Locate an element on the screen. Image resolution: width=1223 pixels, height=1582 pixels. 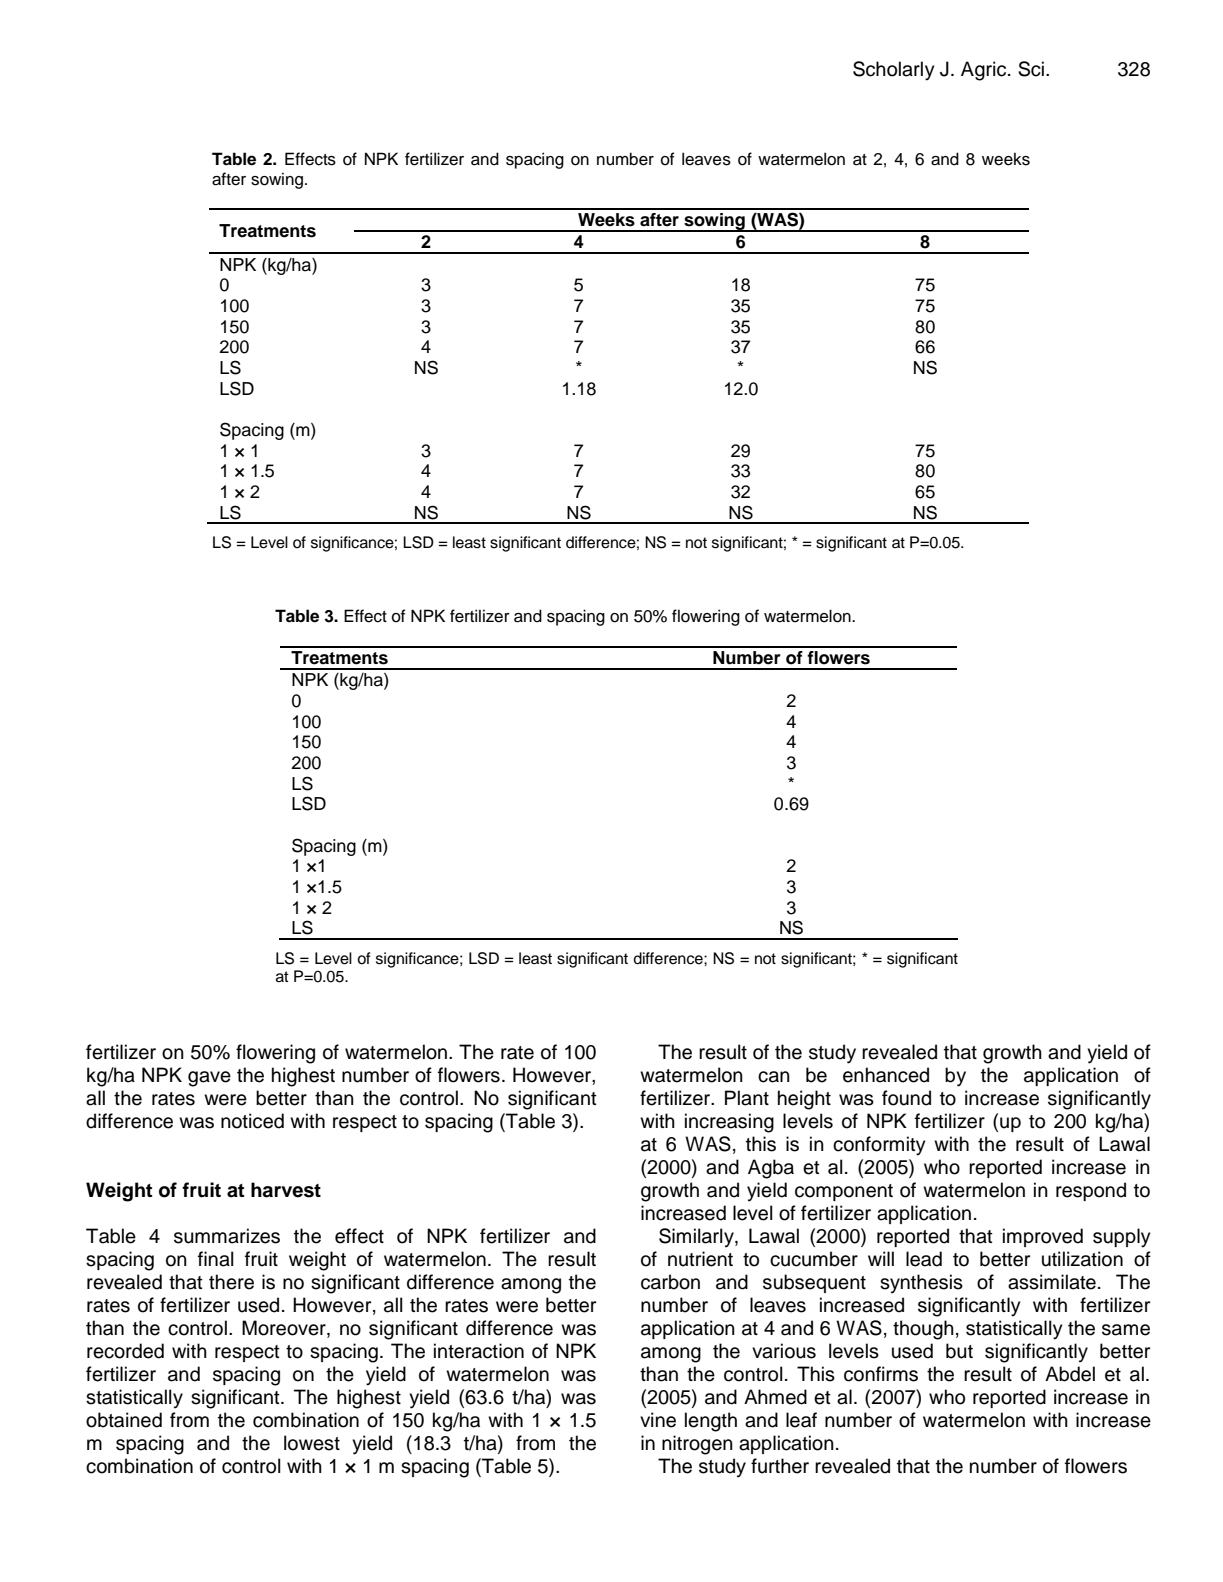
gave is located at coordinates (209, 1079).
